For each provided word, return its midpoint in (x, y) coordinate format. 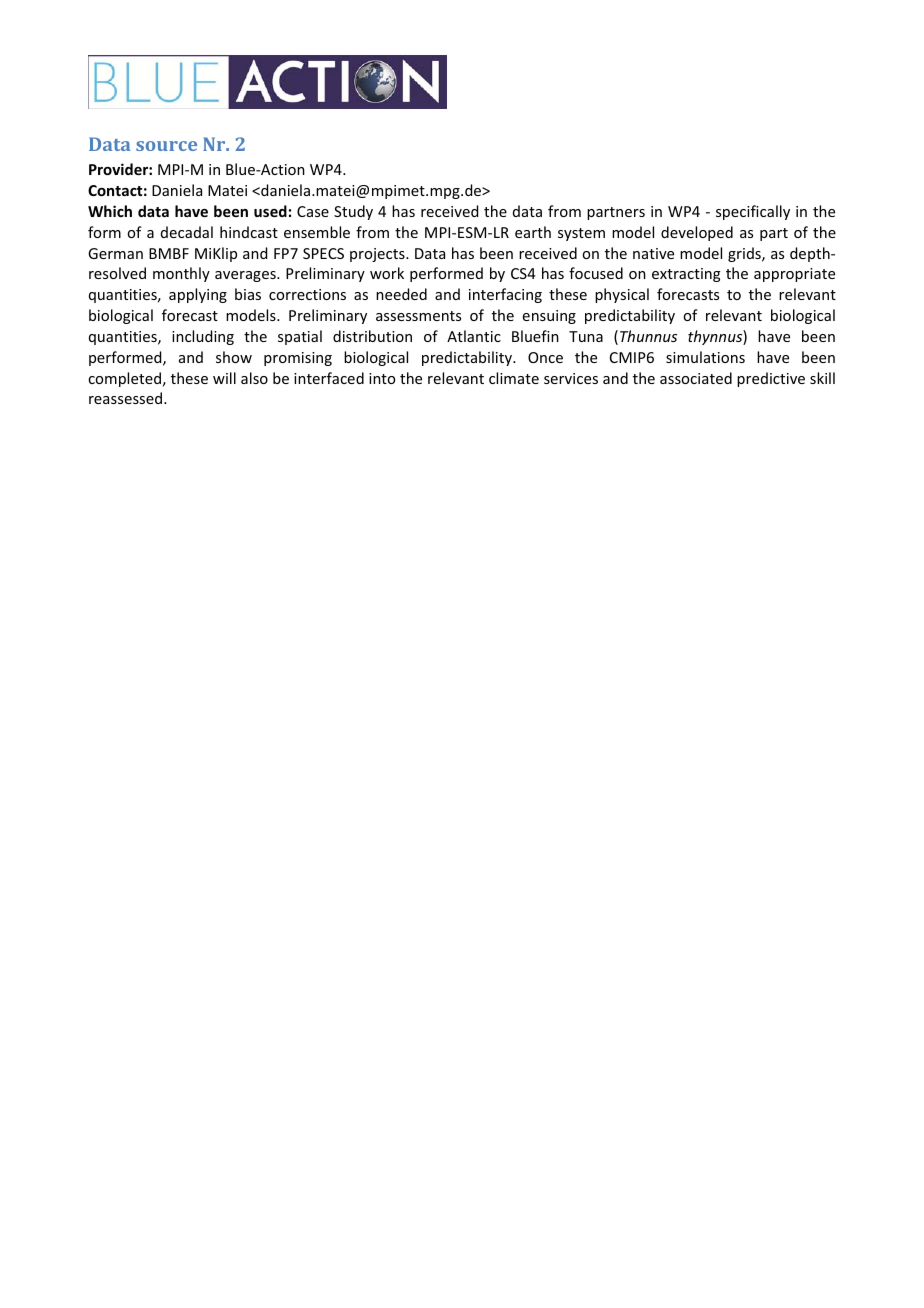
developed (697, 233)
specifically (753, 212)
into (382, 378)
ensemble (317, 232)
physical (622, 295)
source (166, 146)
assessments (418, 316)
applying (198, 295)
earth (533, 232)
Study (353, 212)
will (224, 378)
